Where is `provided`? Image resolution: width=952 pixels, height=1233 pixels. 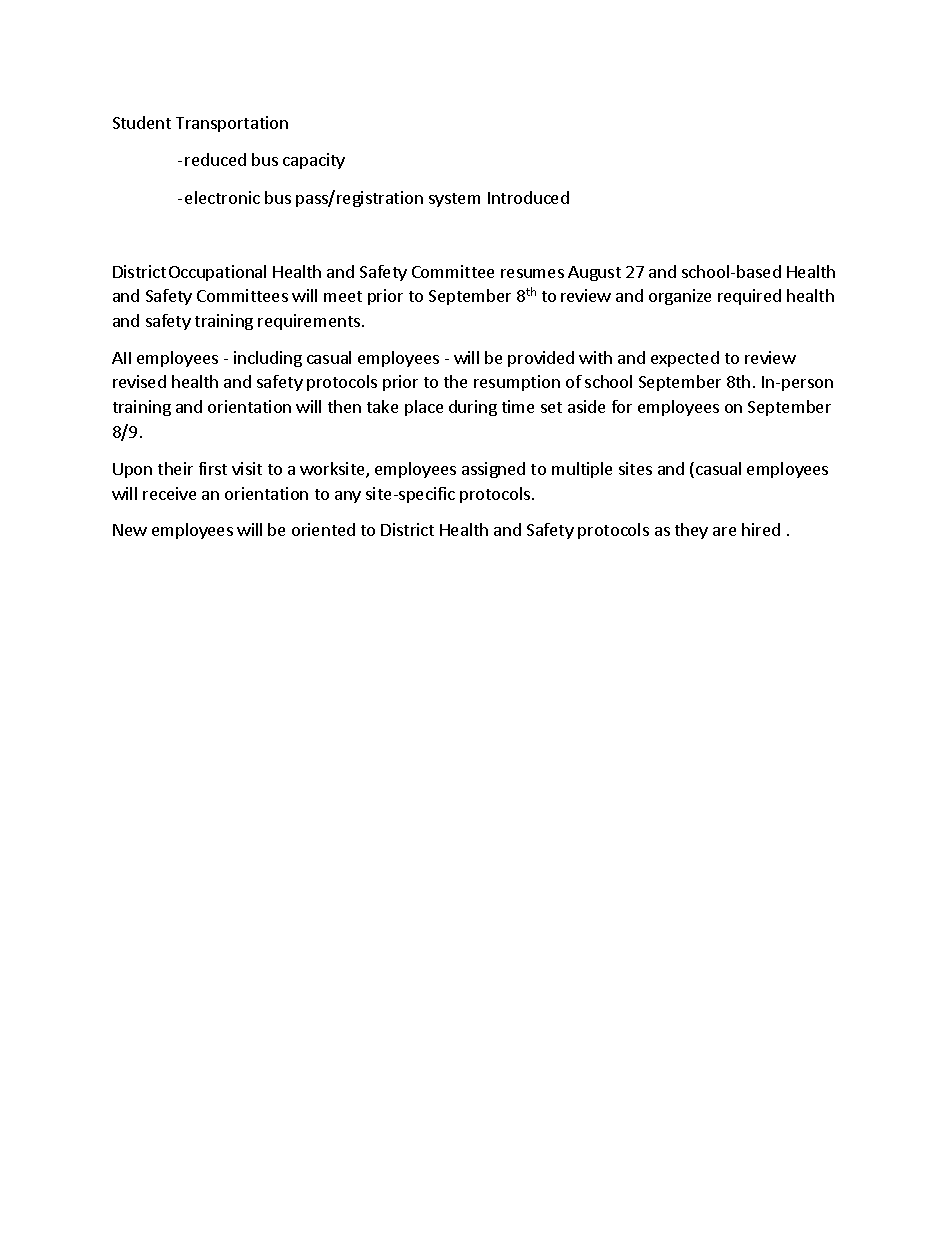
provided is located at coordinates (541, 359).
